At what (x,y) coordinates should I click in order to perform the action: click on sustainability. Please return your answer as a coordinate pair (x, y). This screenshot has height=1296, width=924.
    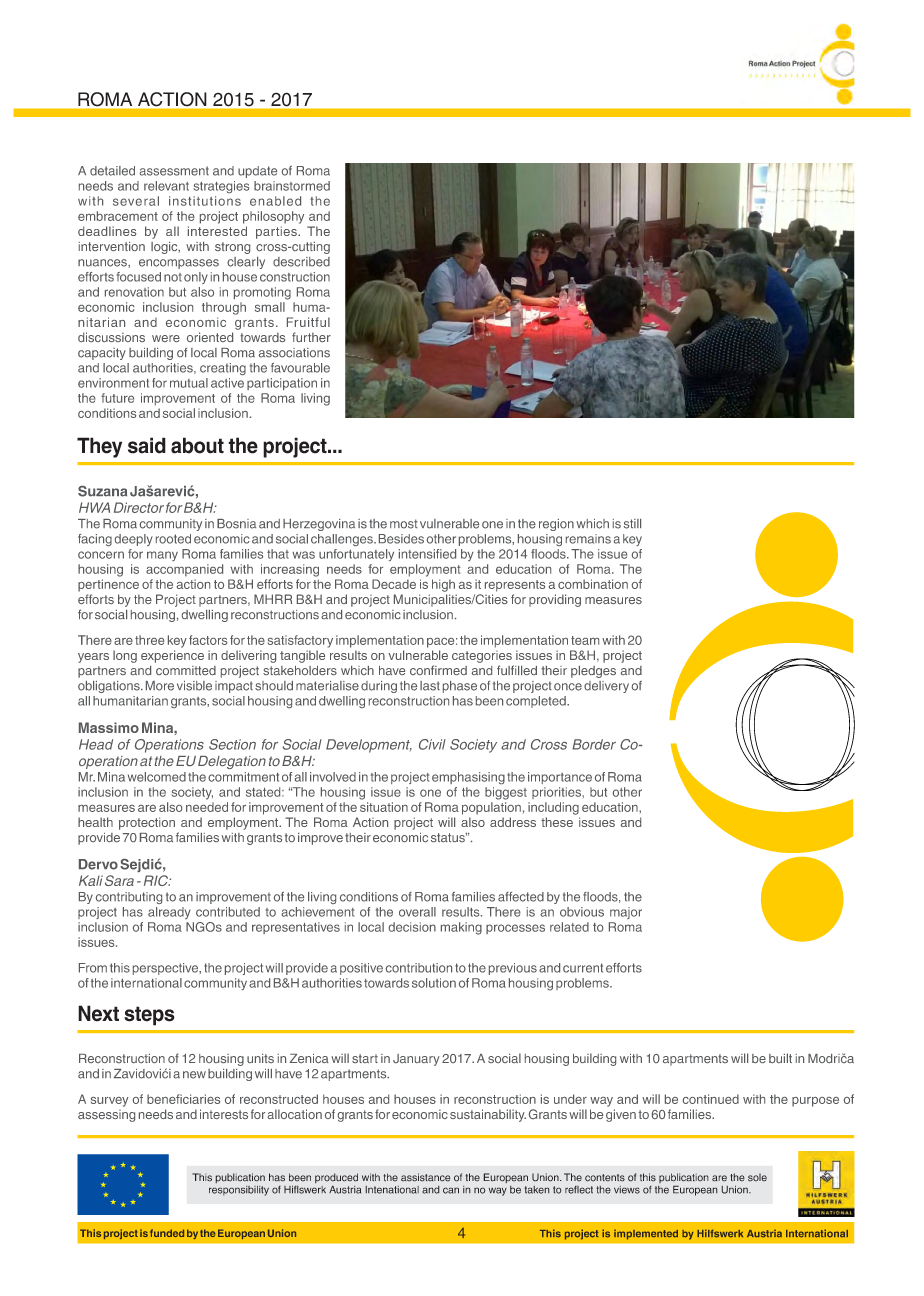
    Looking at the image, I should click on (488, 1115).
